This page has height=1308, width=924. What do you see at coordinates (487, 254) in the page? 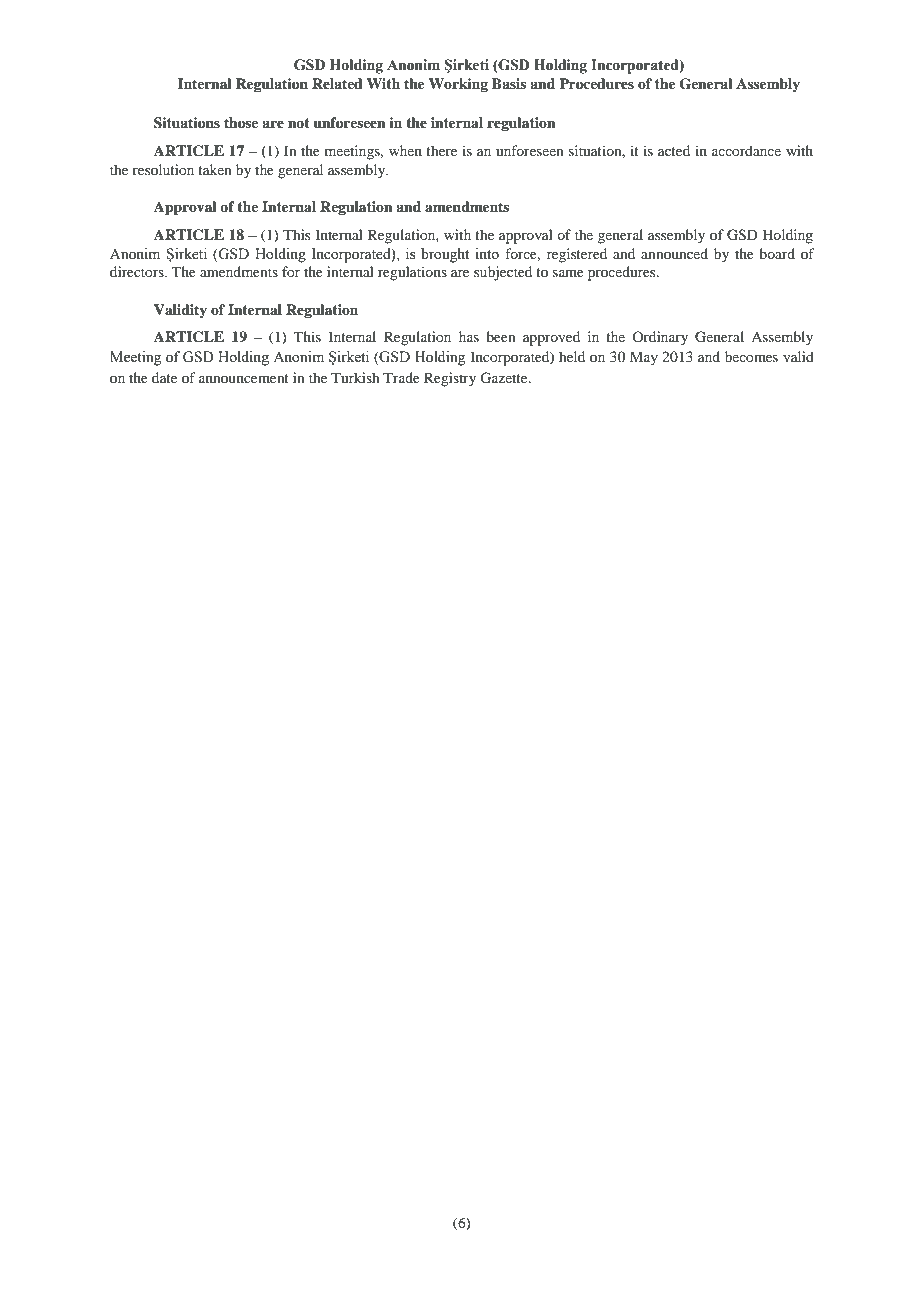
I see `into` at bounding box center [487, 254].
